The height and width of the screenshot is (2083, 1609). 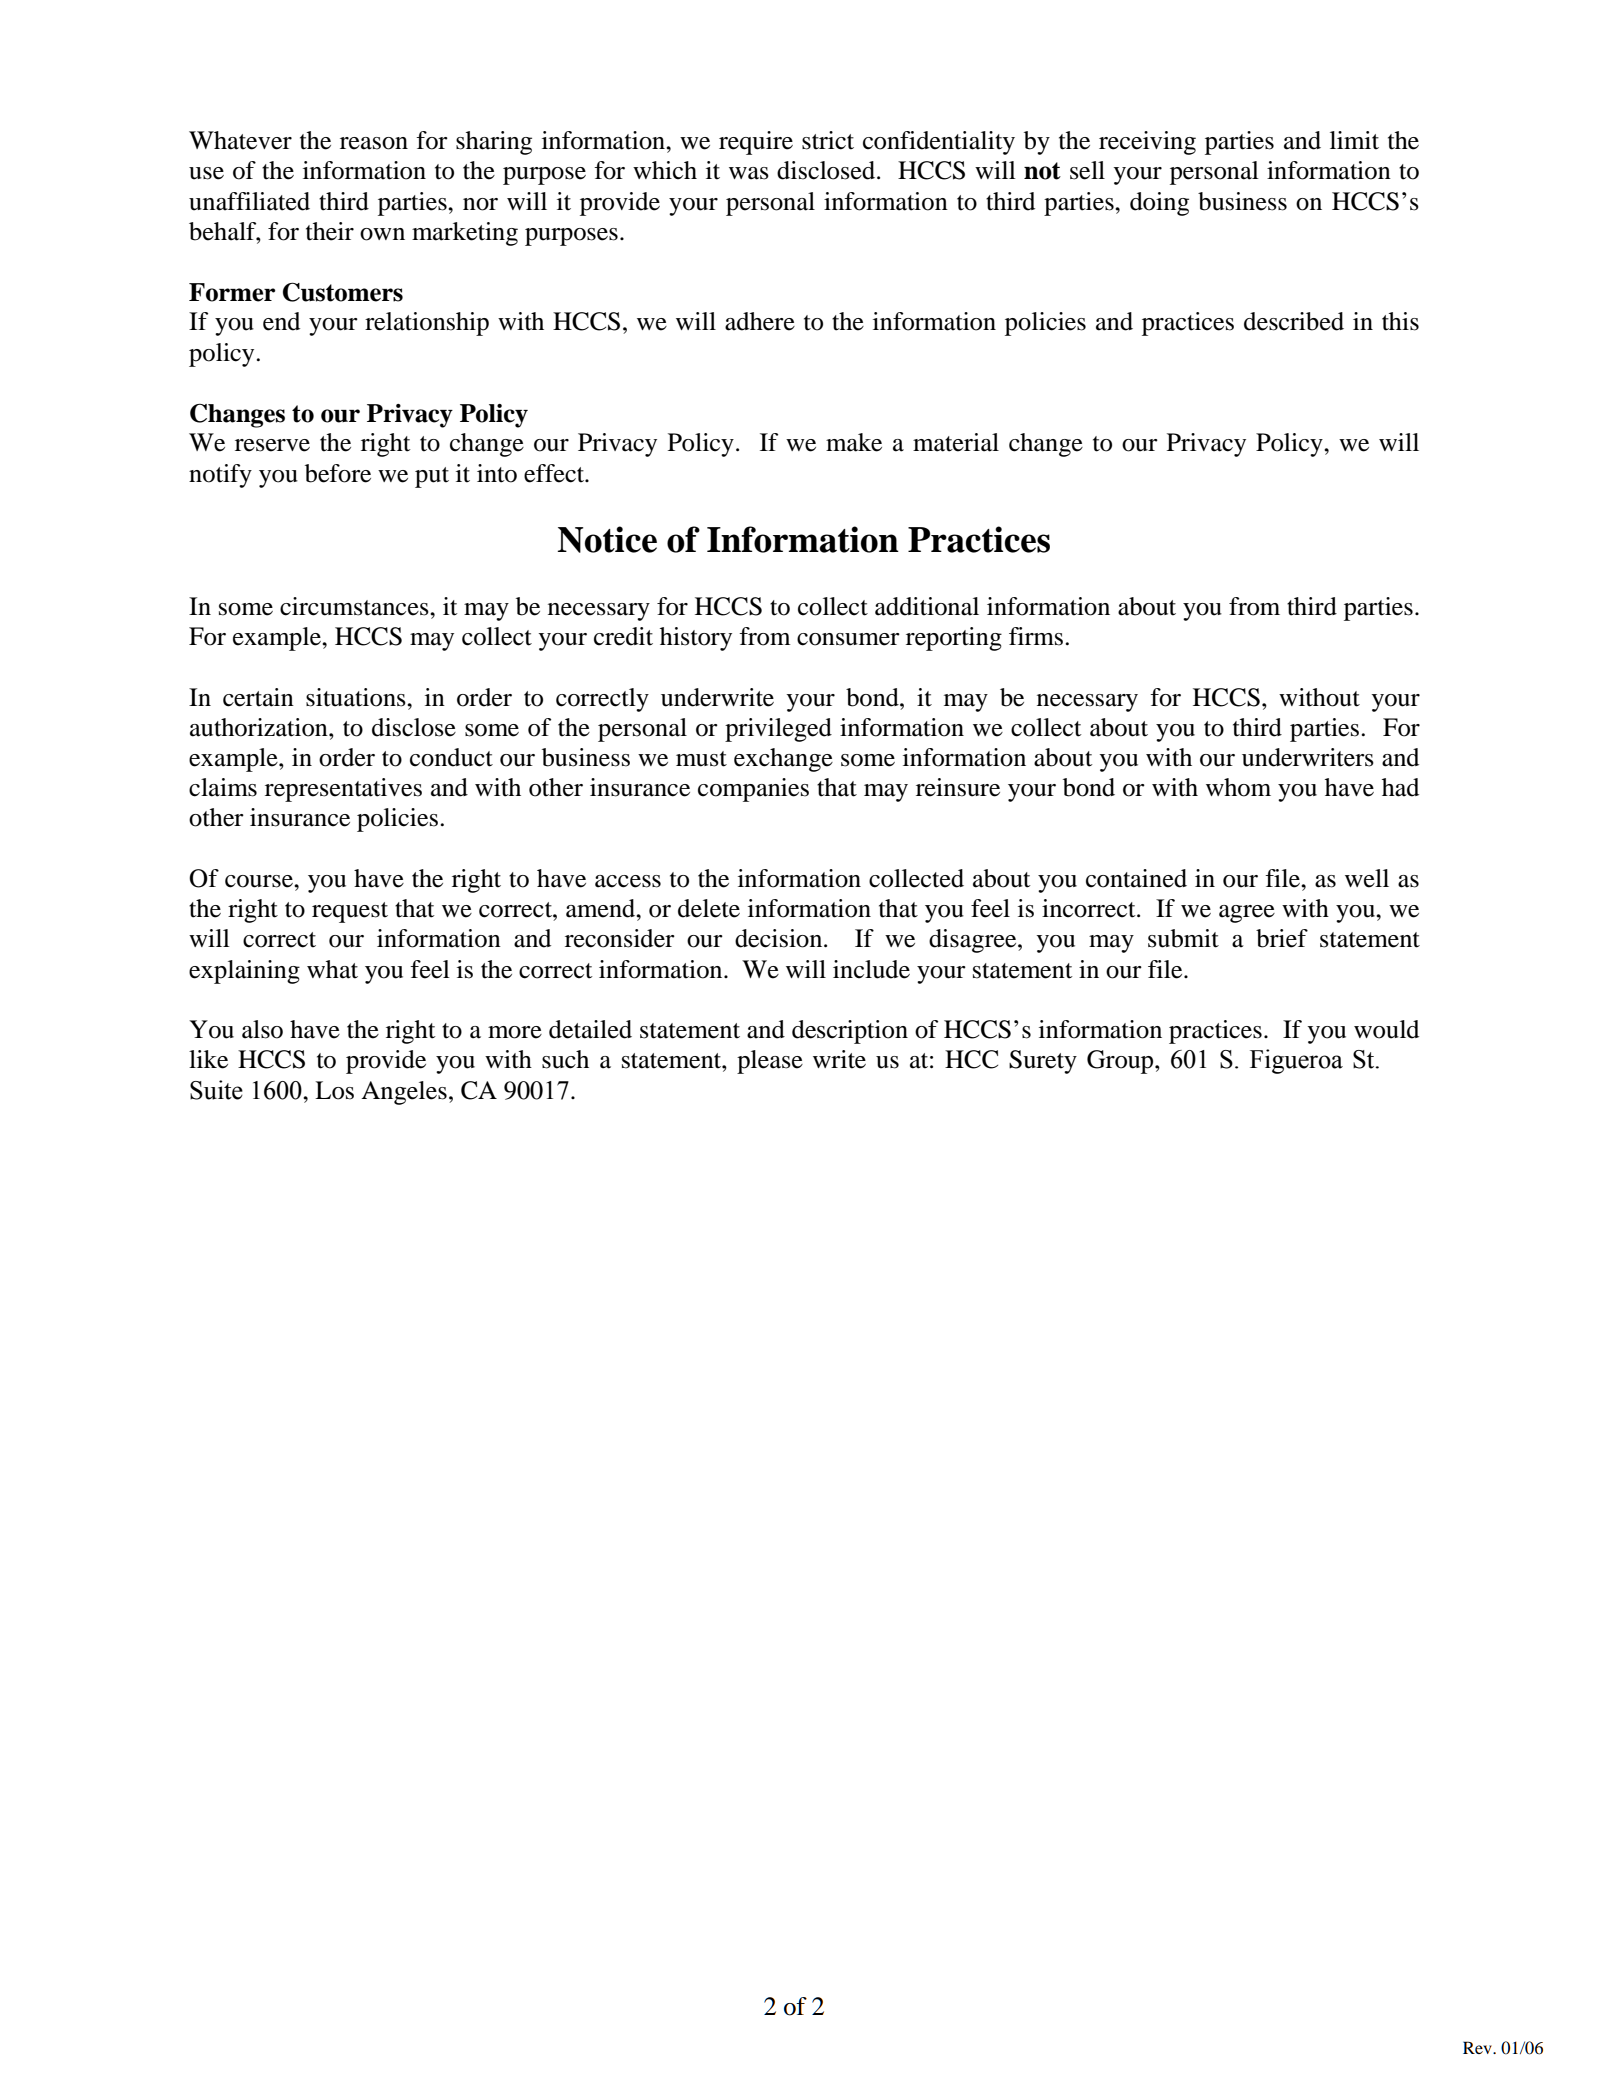 What do you see at coordinates (1354, 140) in the screenshot?
I see `limit` at bounding box center [1354, 140].
